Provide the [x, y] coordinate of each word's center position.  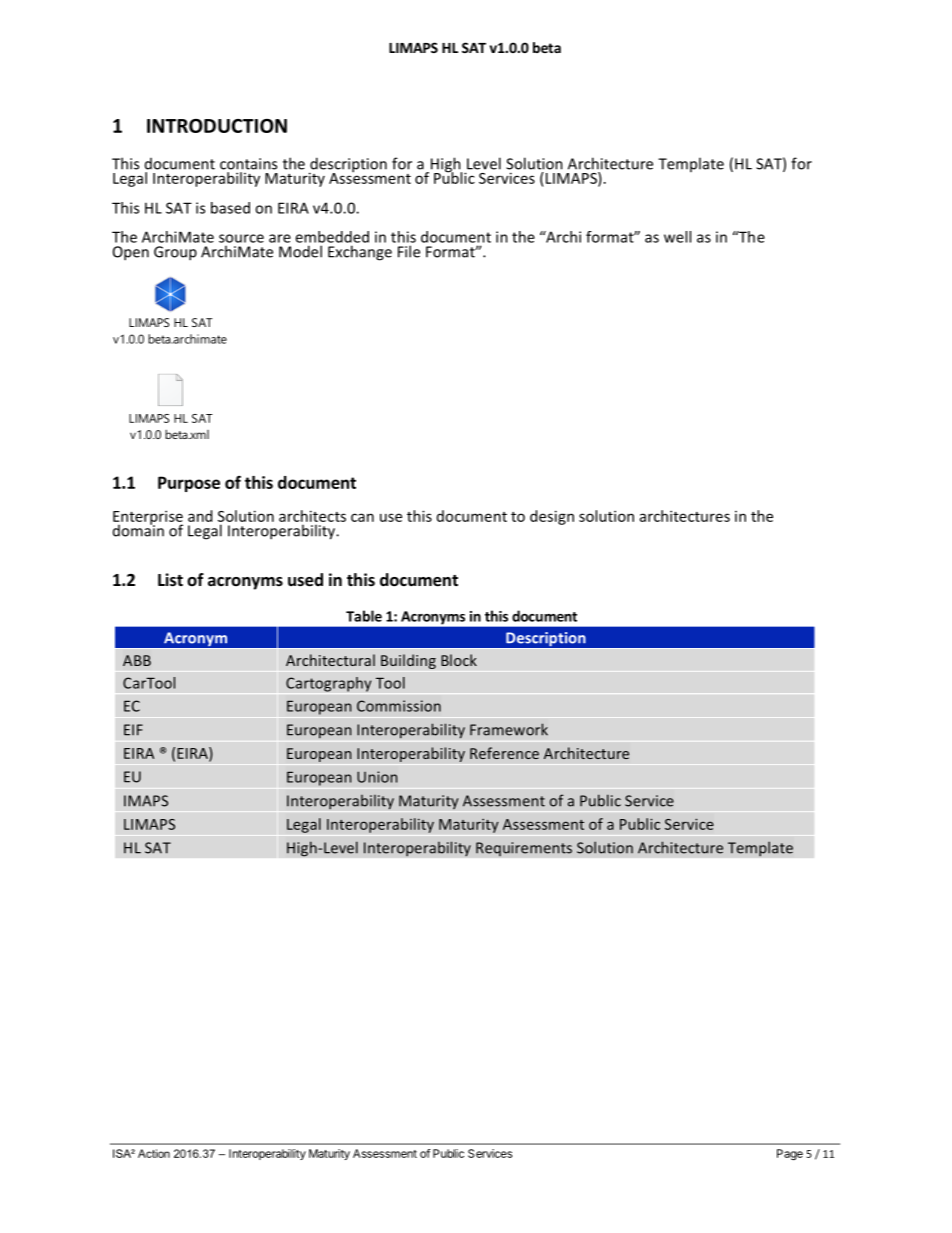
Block [459, 660]
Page [790, 1155]
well [677, 237]
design [552, 517]
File [409, 251]
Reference [504, 753]
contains [248, 164]
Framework [509, 729]
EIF [133, 730]
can [362, 517]
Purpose [189, 484]
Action [154, 1153]
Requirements [524, 849]
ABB [137, 660]
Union [377, 777]
